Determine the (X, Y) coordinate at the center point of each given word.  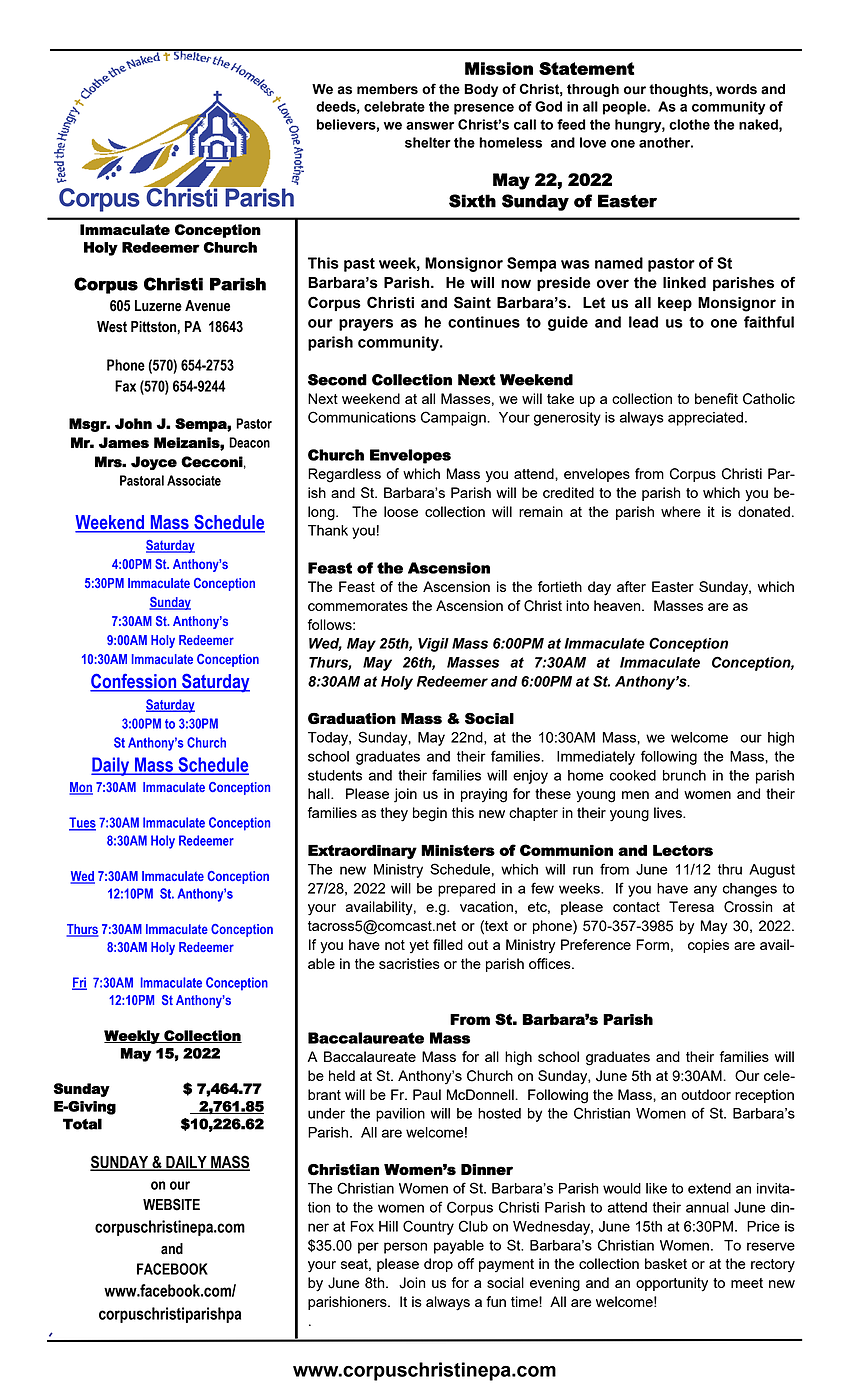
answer (430, 126)
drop (438, 1265)
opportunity (672, 1284)
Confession (134, 682)
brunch (684, 775)
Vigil (433, 645)
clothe (689, 124)
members (387, 89)
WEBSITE (171, 1204)
